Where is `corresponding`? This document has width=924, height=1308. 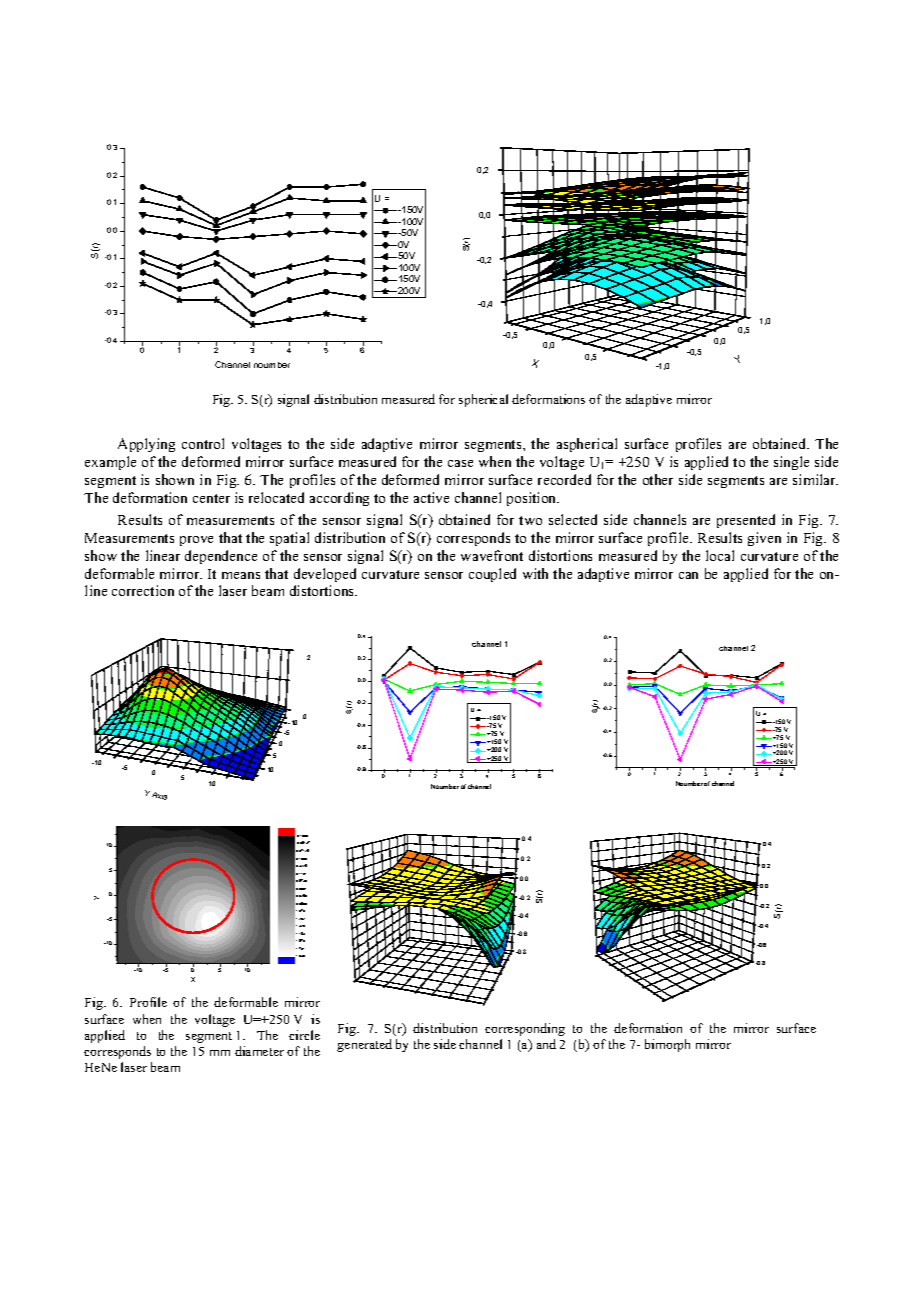 corresponding is located at coordinates (525, 1029).
